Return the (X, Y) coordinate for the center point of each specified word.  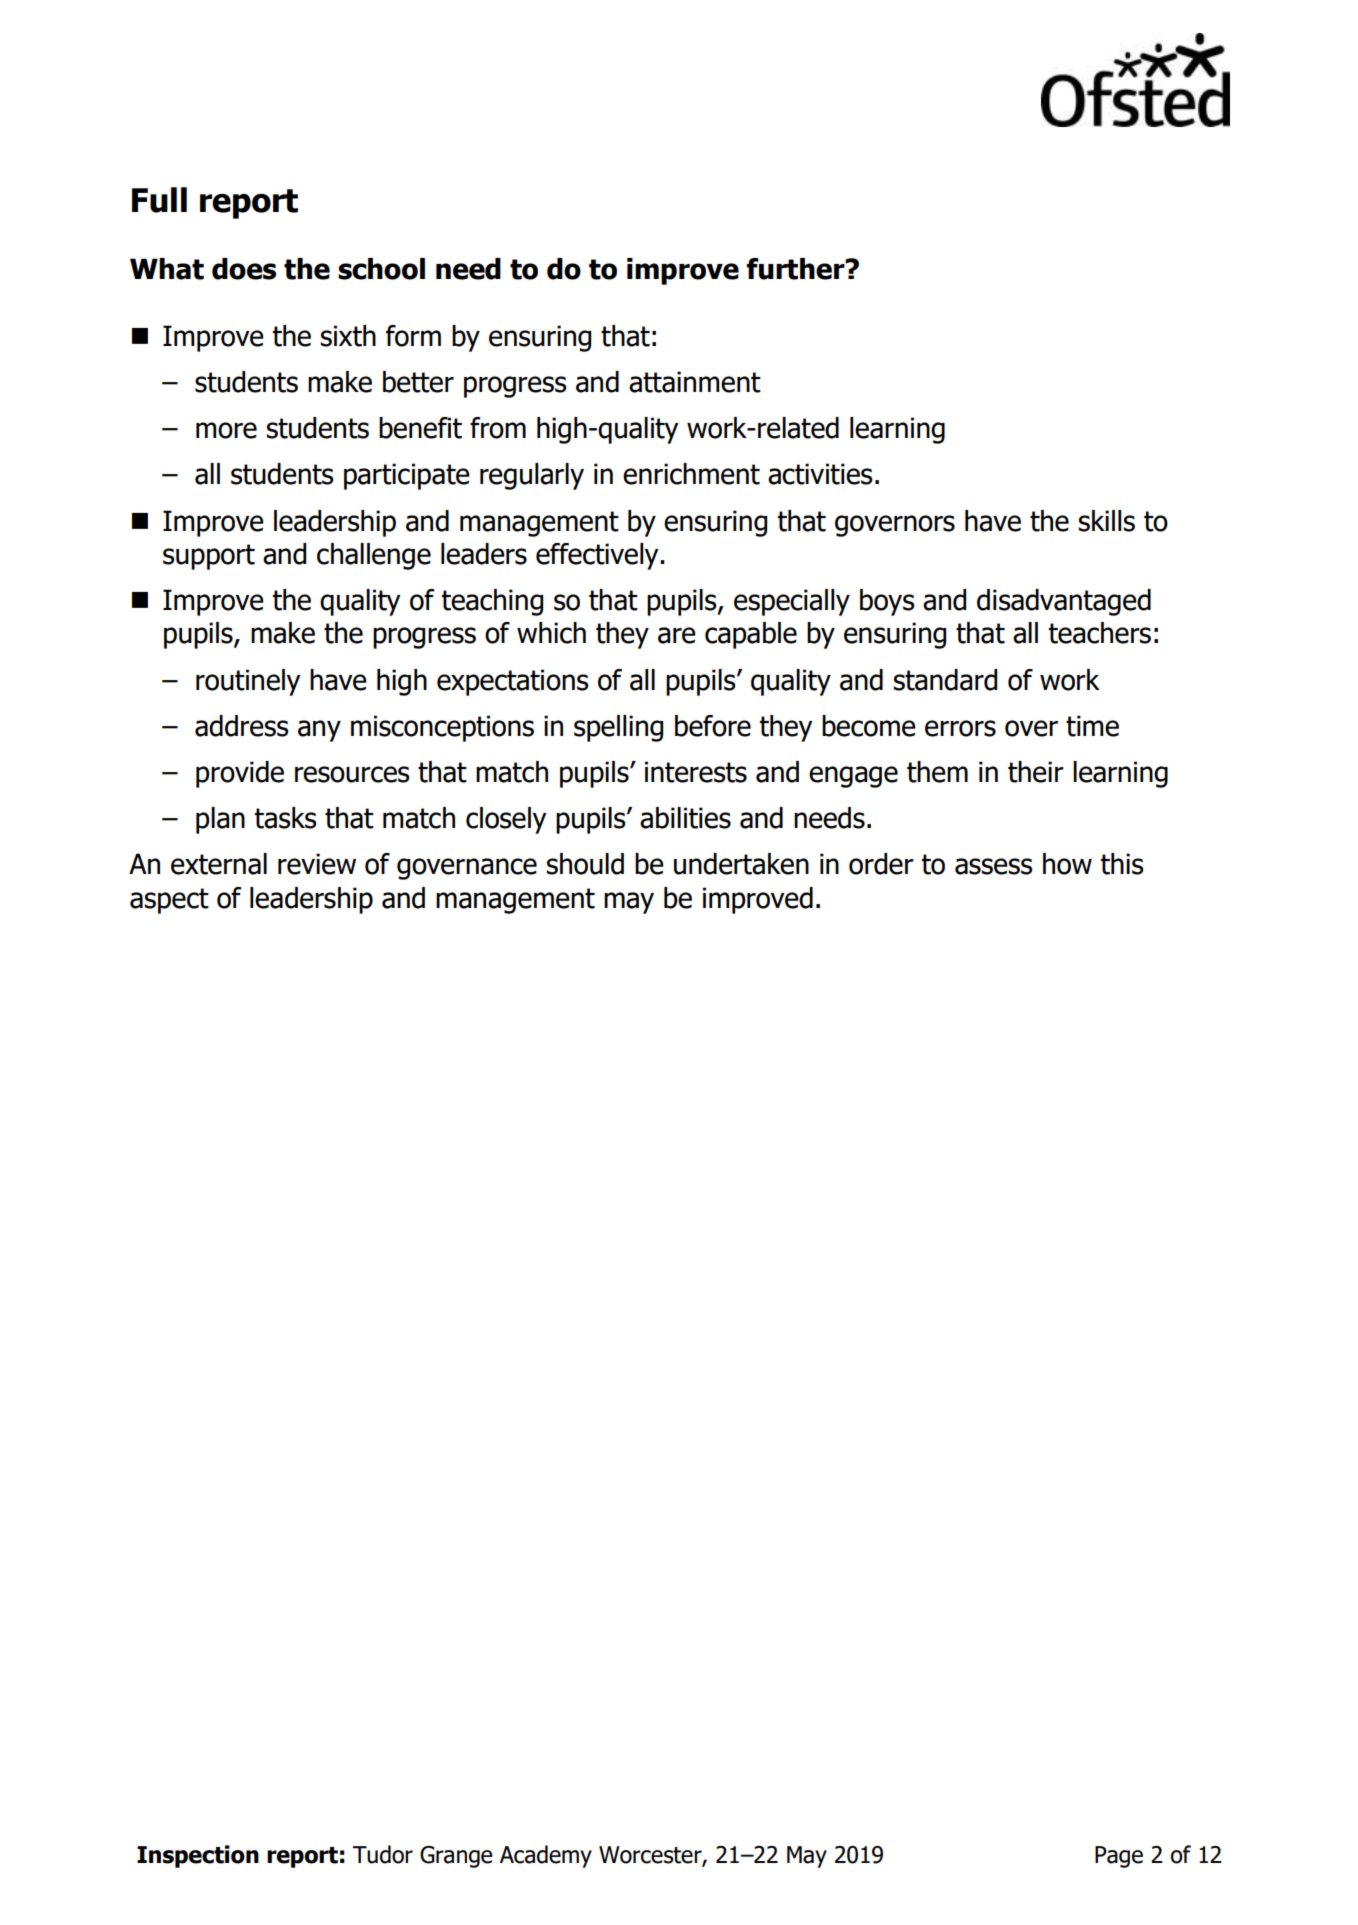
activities (820, 474)
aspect (169, 901)
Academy (546, 1856)
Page (1119, 1857)
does (244, 269)
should (585, 864)
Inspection (198, 1856)
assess (994, 866)
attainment (695, 382)
